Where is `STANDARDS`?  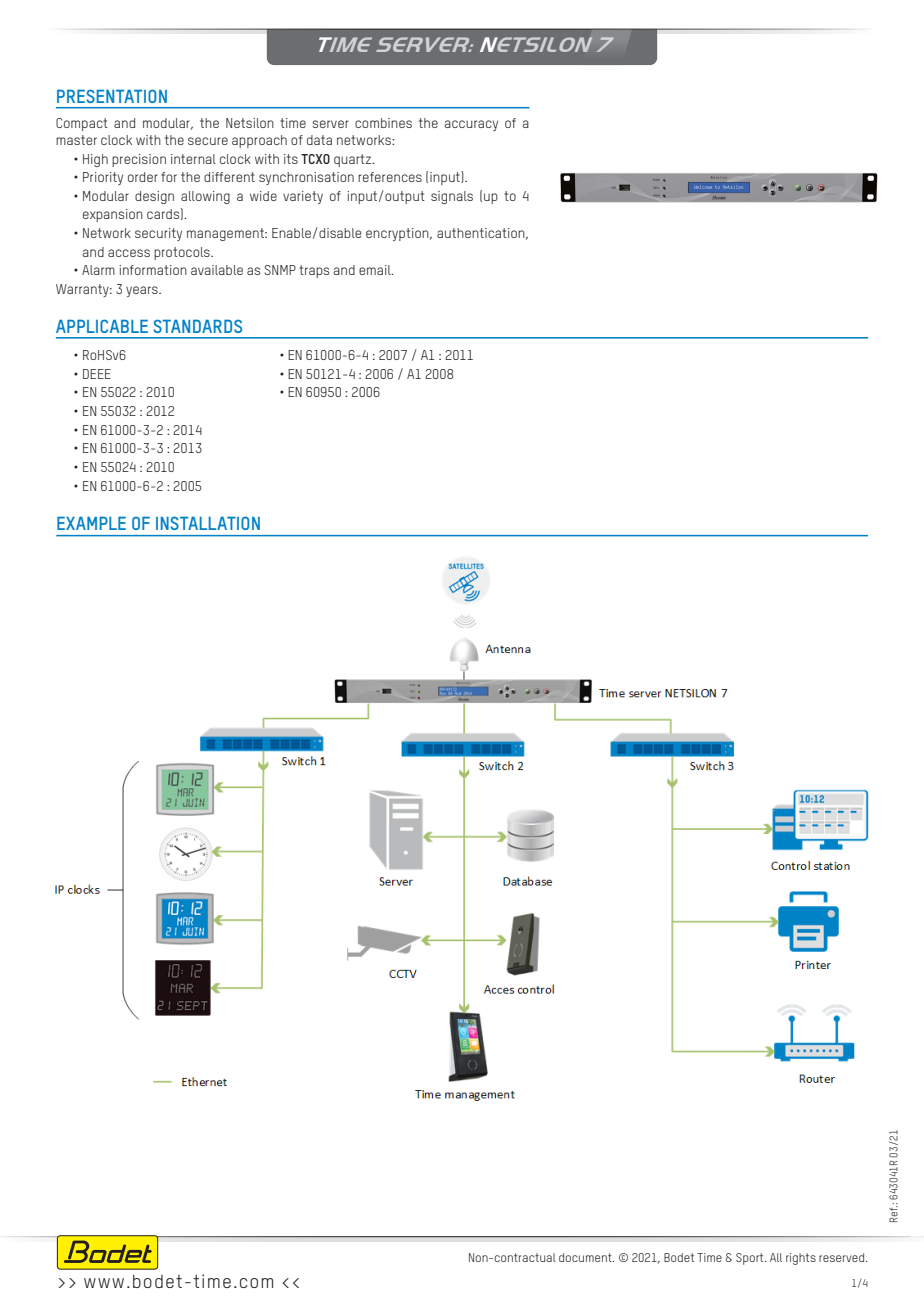 STANDARDS is located at coordinates (197, 326).
